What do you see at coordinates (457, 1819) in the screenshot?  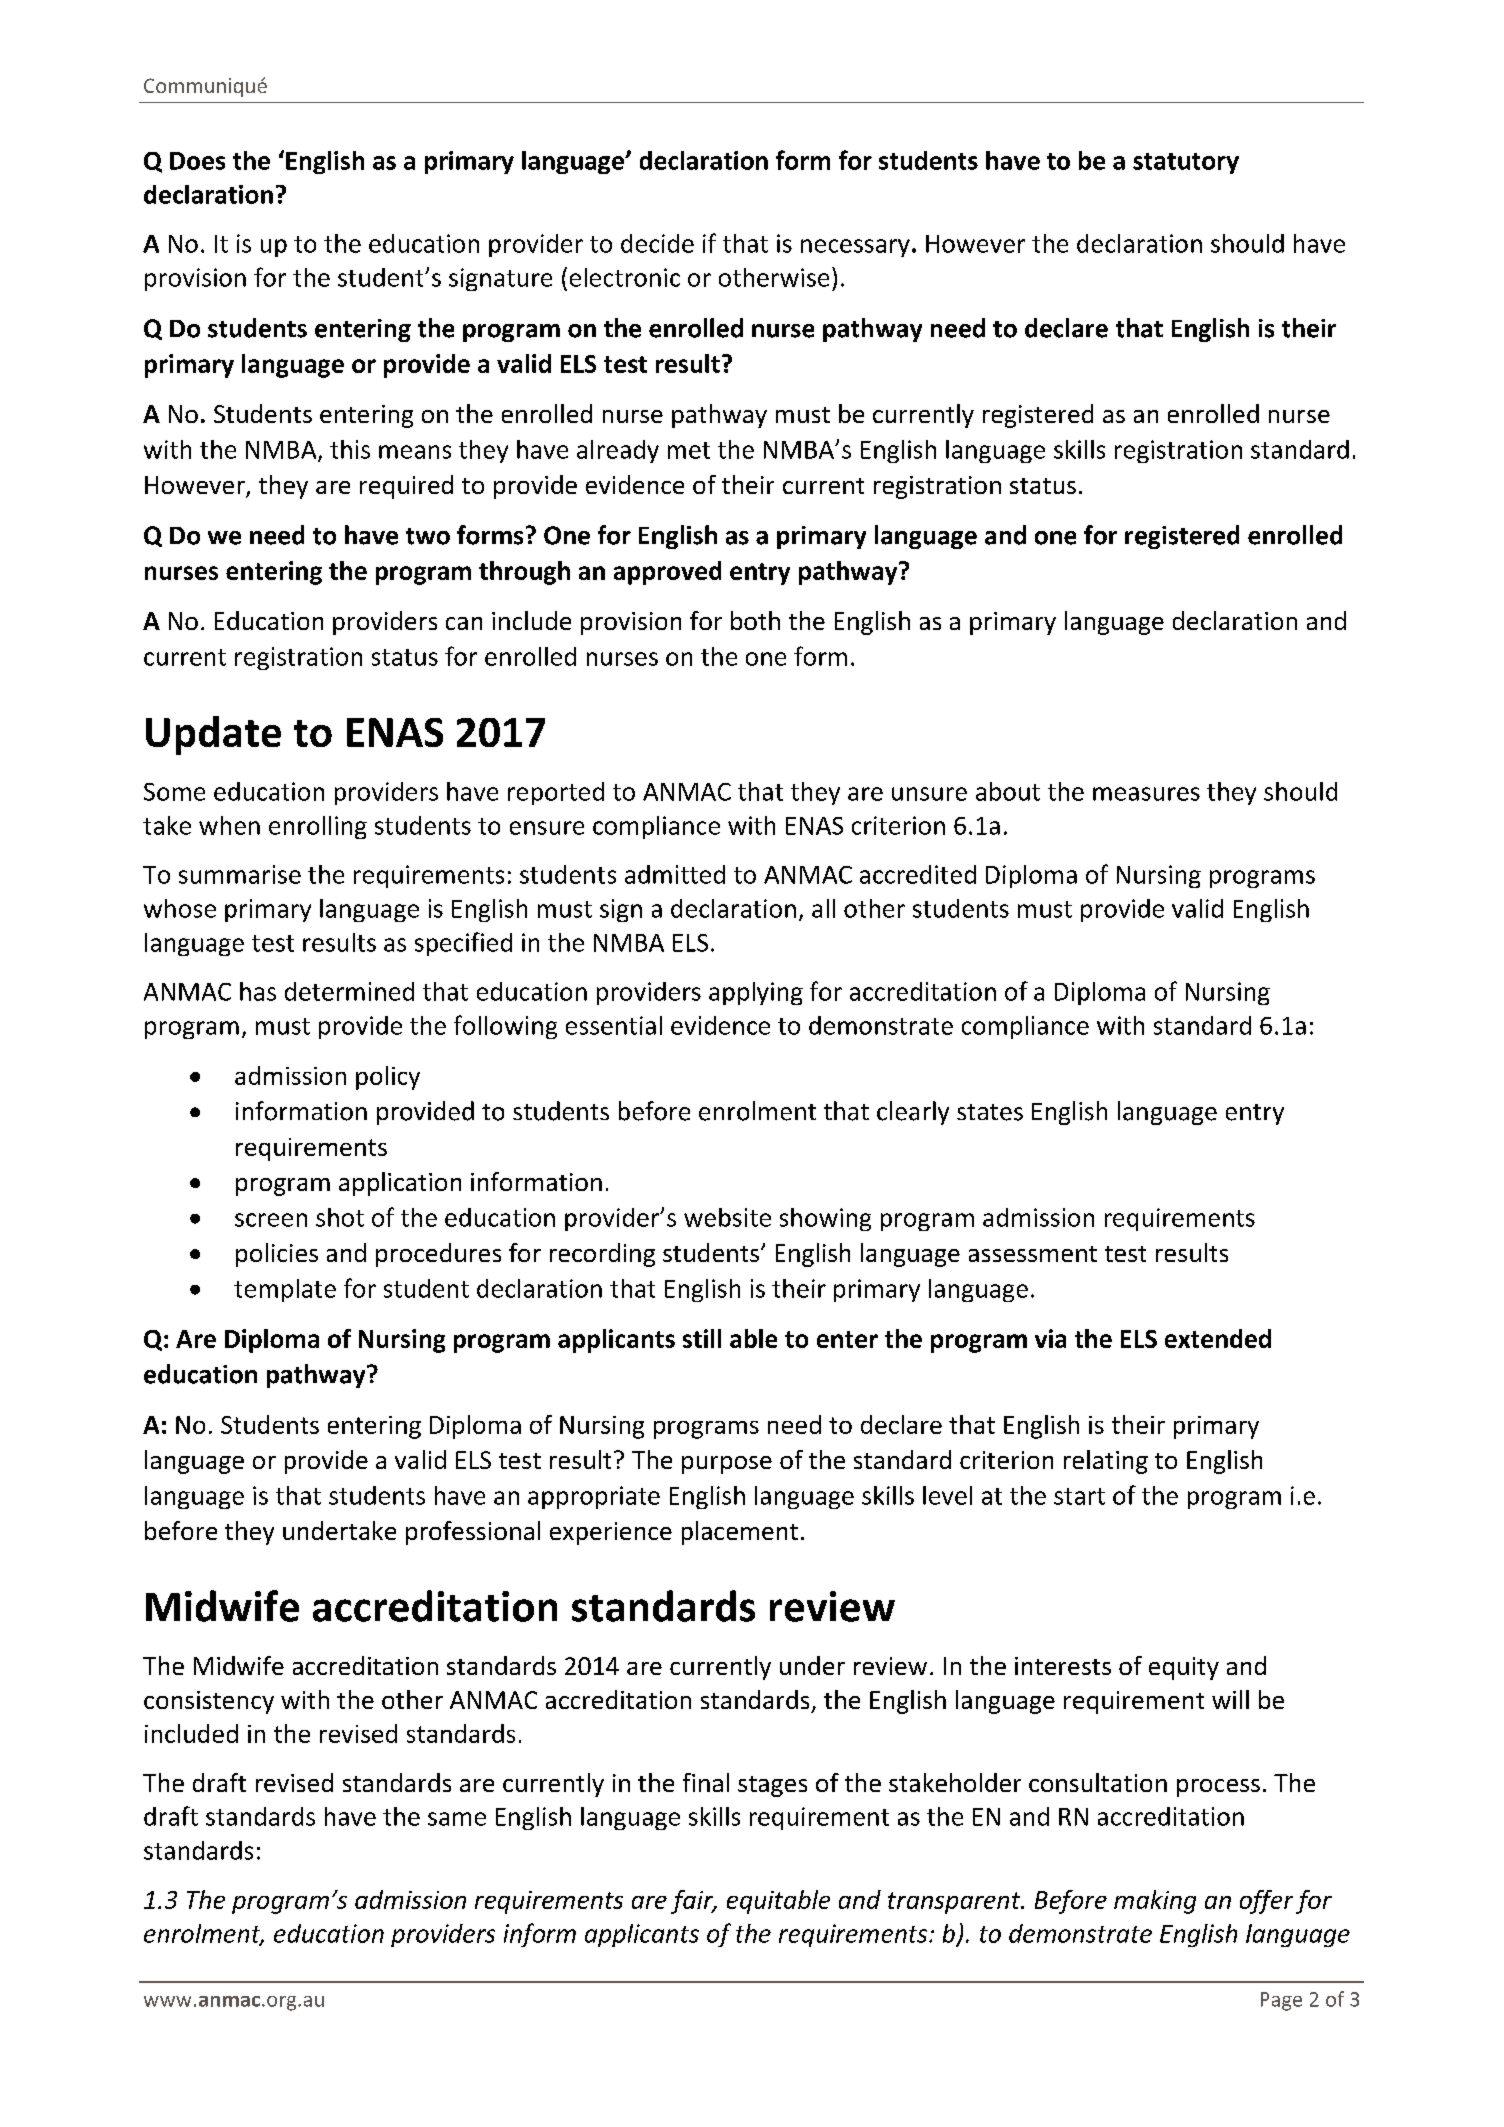 I see `same` at bounding box center [457, 1819].
